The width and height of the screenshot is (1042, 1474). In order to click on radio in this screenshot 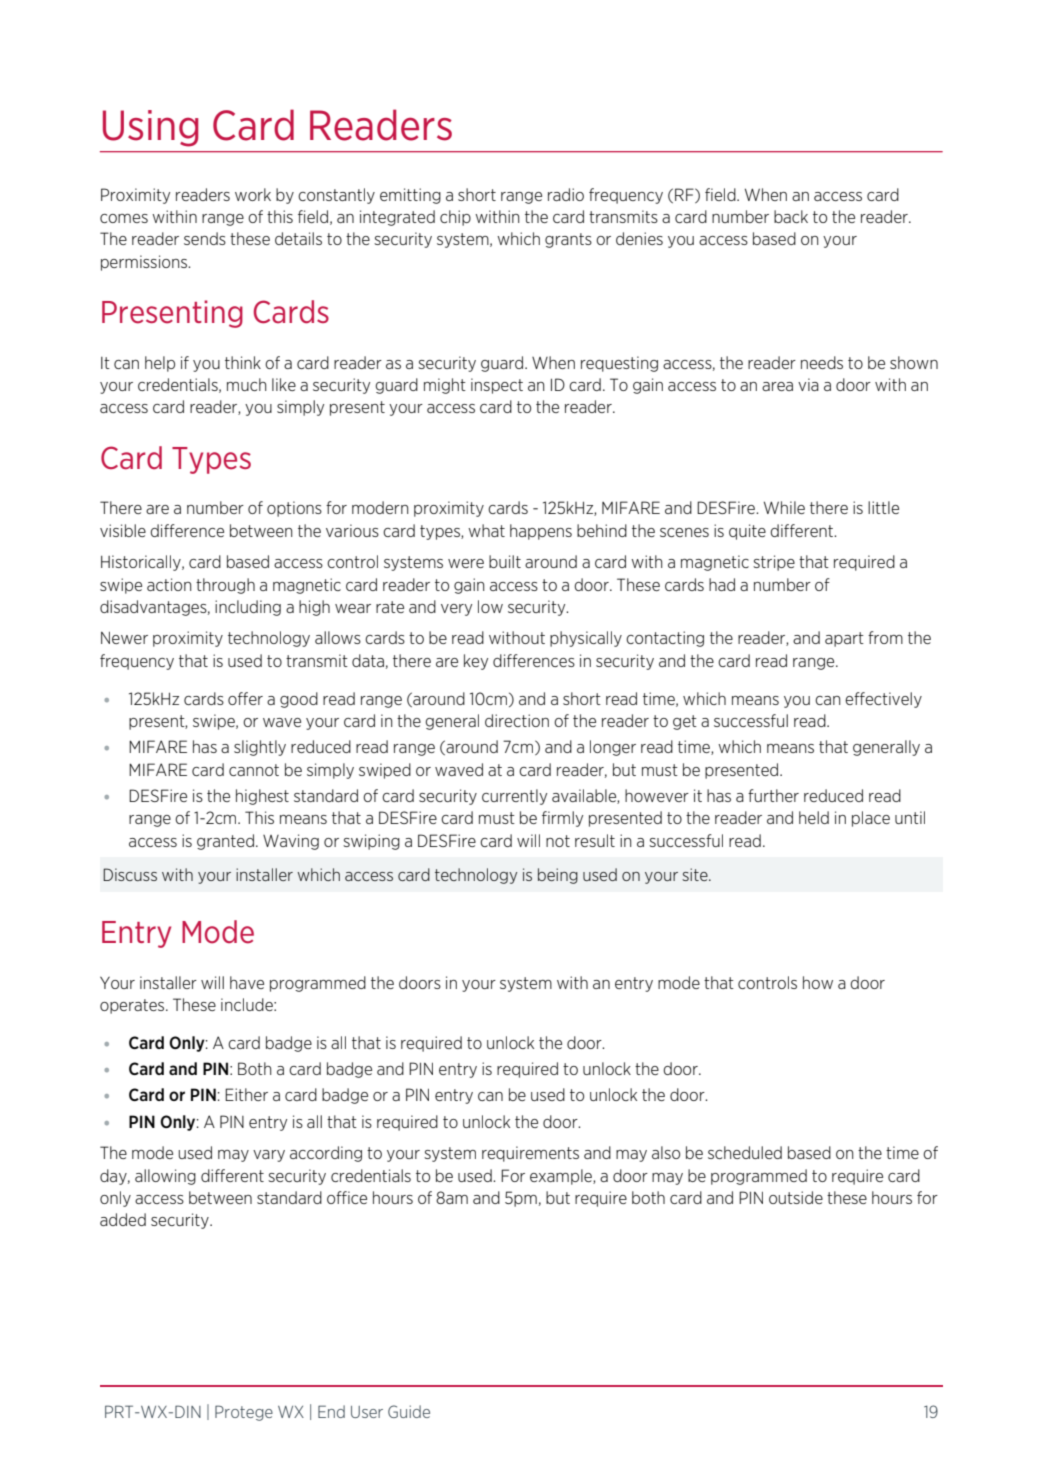, I will do `click(566, 194)`.
